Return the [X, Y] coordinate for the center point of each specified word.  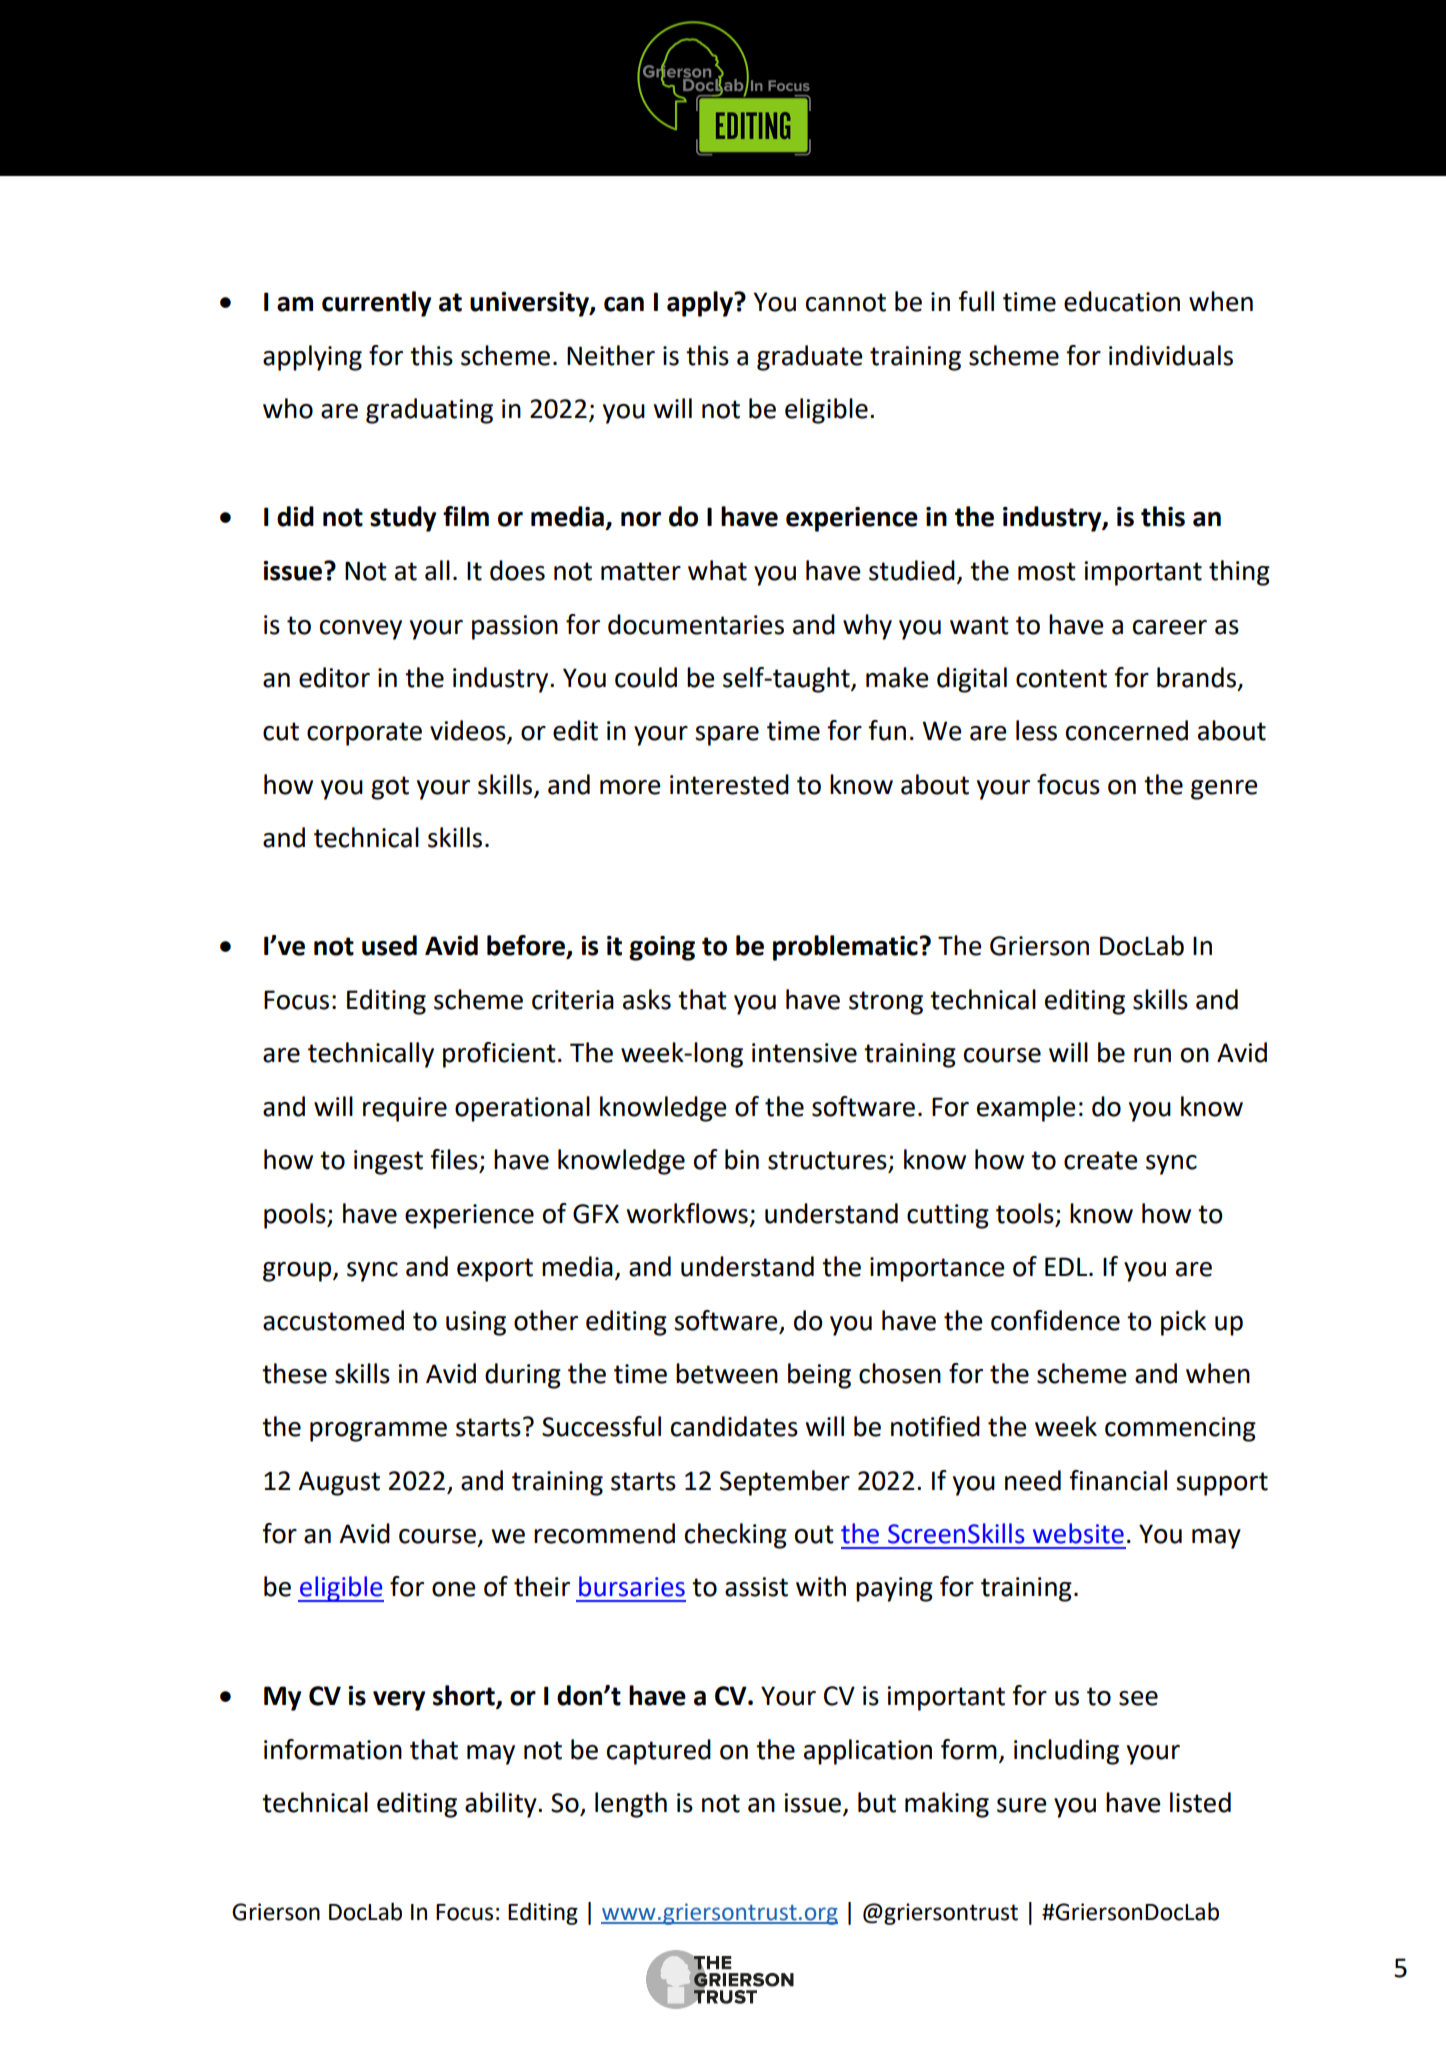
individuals [1171, 355]
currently [377, 304]
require [405, 1109]
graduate [810, 358]
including [1066, 1752]
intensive [804, 1053]
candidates [734, 1426]
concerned [1127, 730]
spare [727, 736]
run [1152, 1055]
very [399, 1701]
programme [378, 1432]
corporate [364, 734]
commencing [1180, 1429]
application [868, 1752]
